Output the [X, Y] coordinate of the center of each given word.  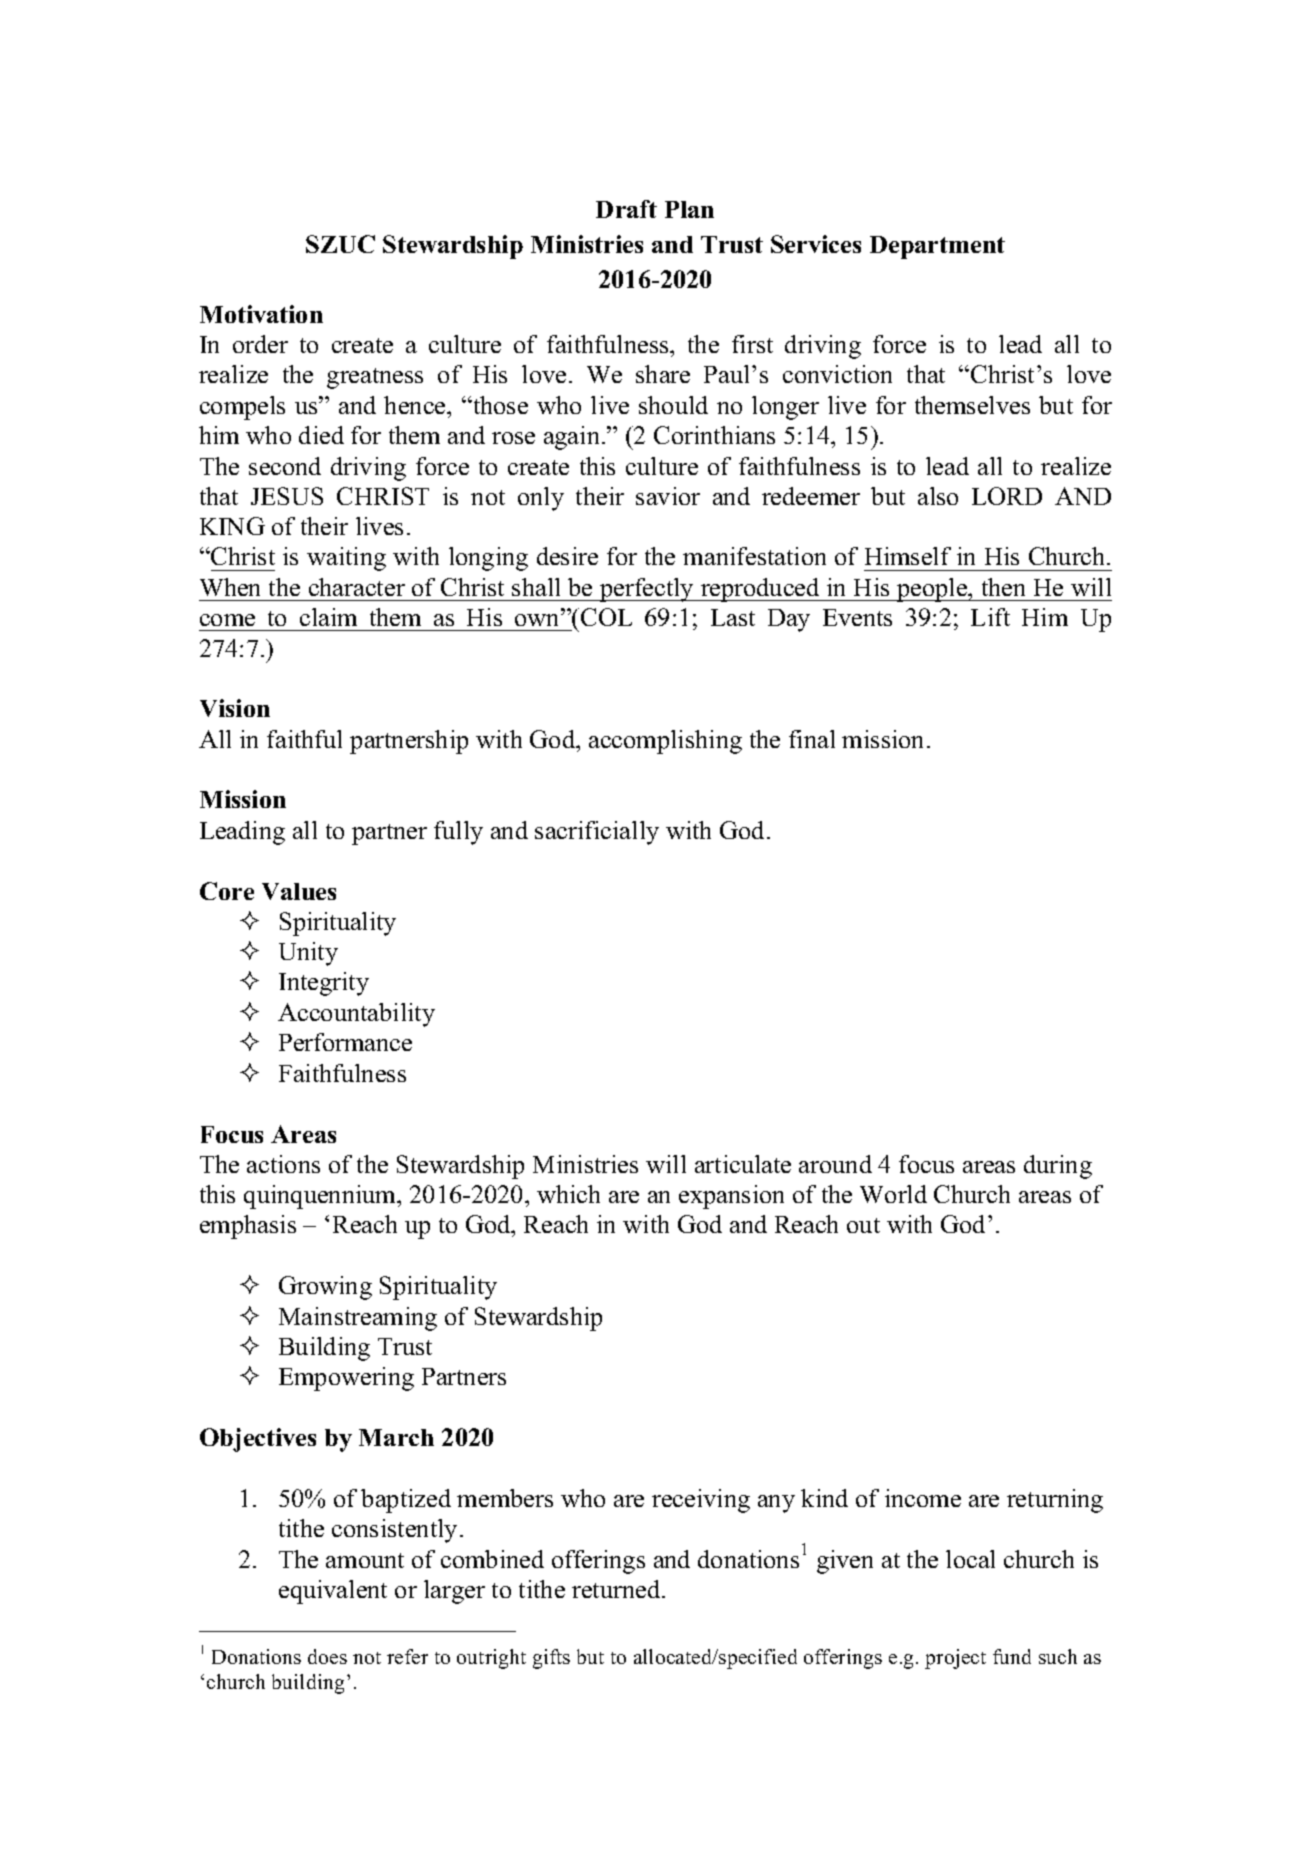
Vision [235, 708]
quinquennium [321, 1197]
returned [617, 1589]
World [893, 1194]
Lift [990, 617]
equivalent [333, 1592]
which [568, 1194]
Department [937, 247]
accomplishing [665, 742]
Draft [626, 209]
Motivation [261, 314]
